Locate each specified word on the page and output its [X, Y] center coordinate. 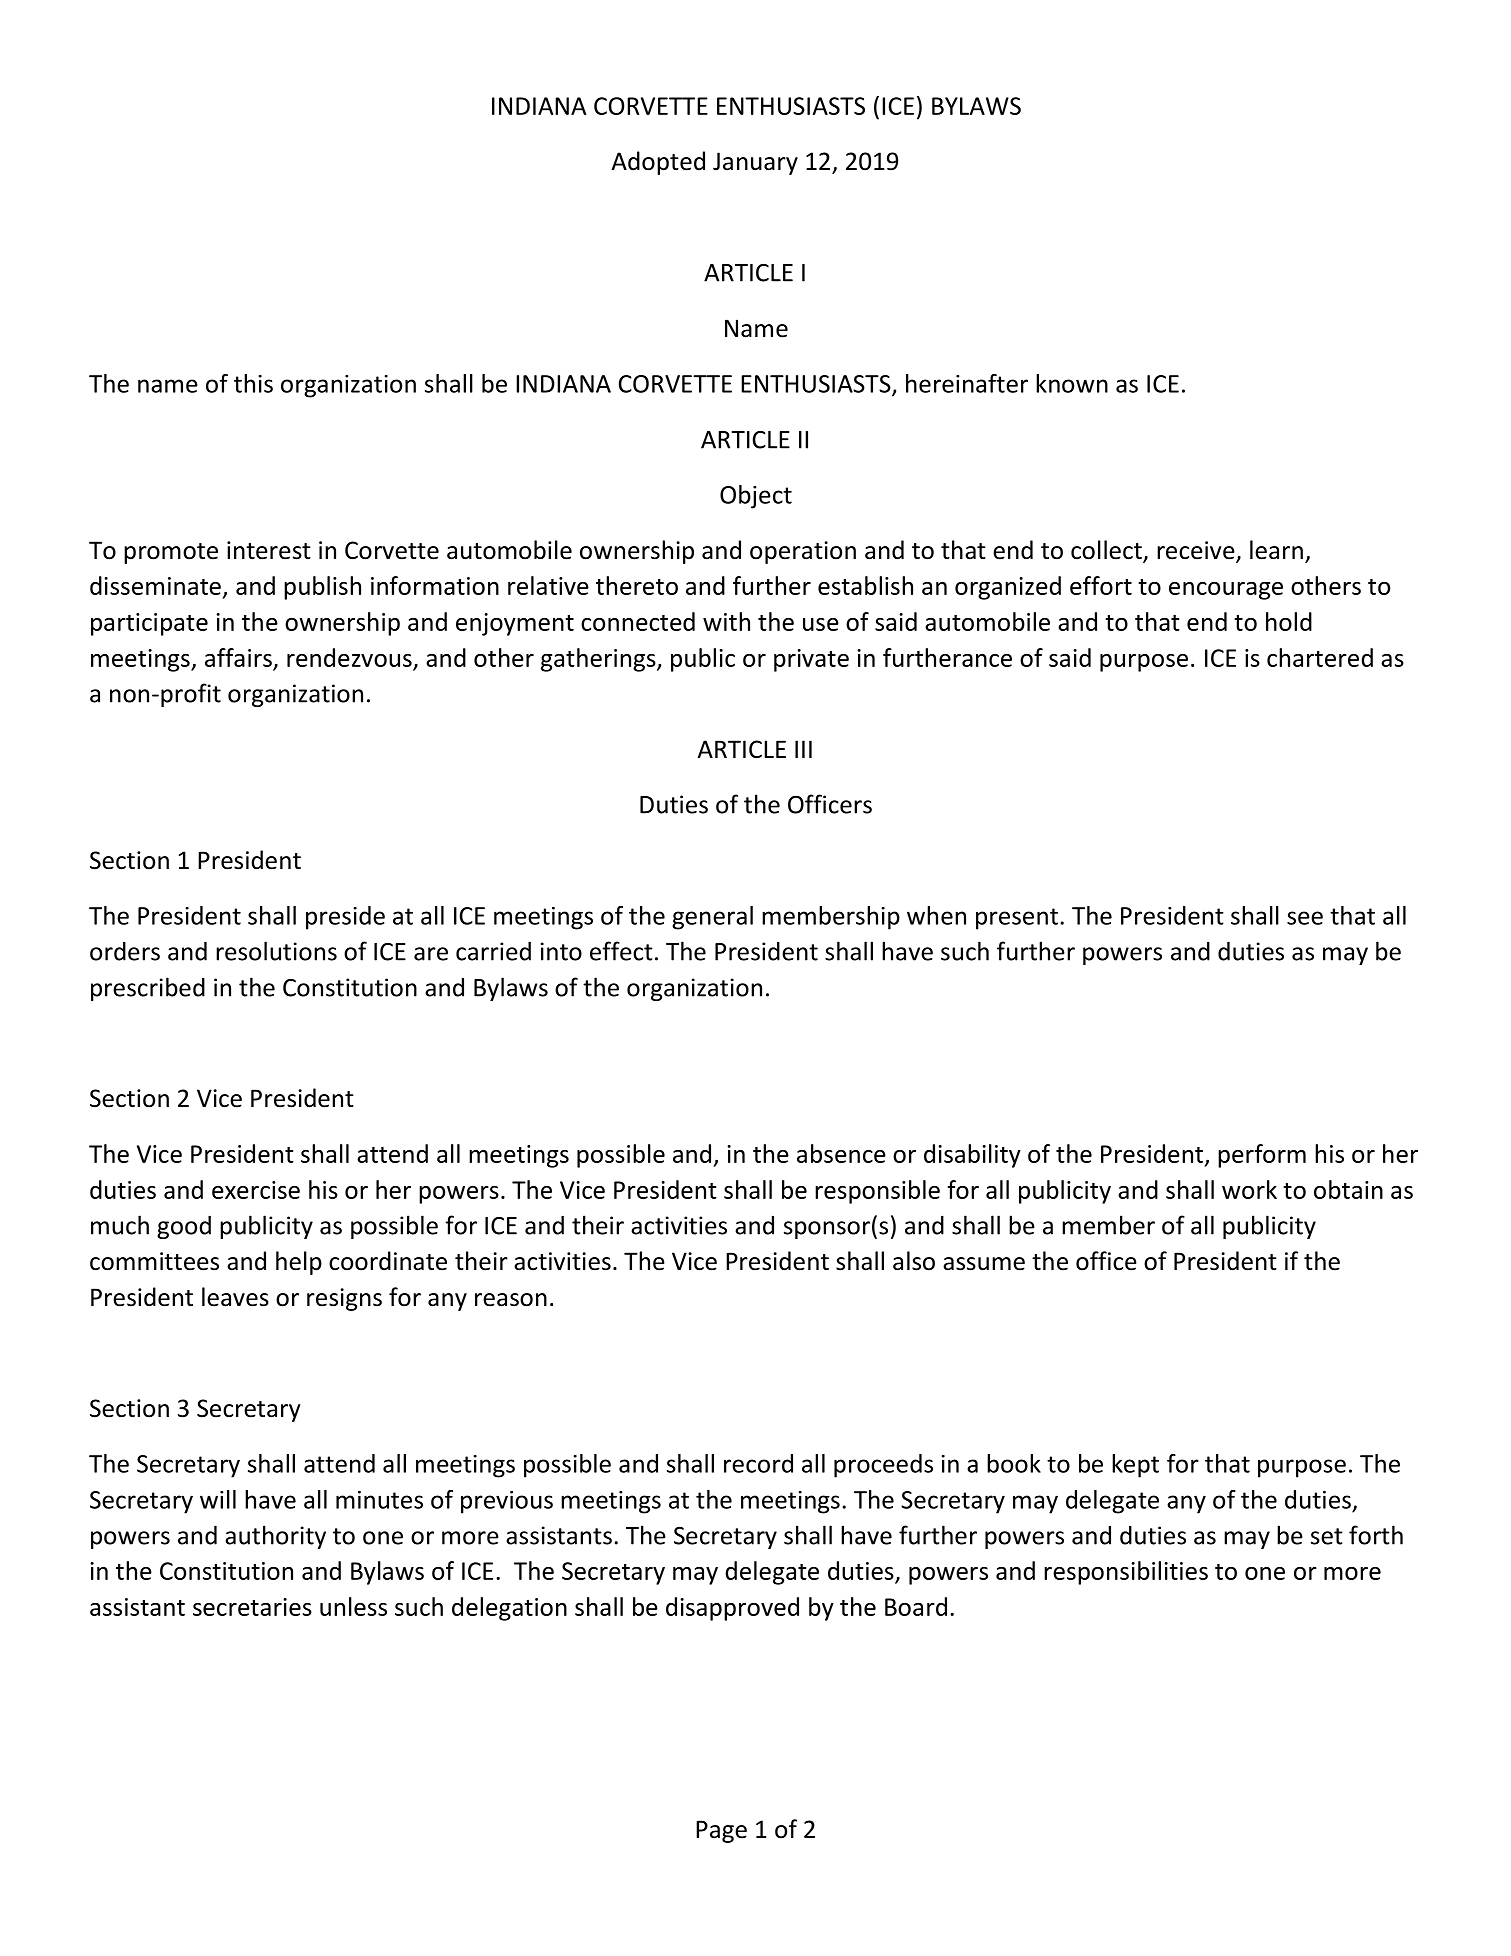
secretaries [252, 1607]
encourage [1226, 591]
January [755, 163]
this [253, 383]
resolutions [276, 951]
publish [322, 588]
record [758, 1463]
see [1305, 918]
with [726, 621]
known [1072, 383]
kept [1135, 1466]
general [712, 918]
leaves [235, 1297]
